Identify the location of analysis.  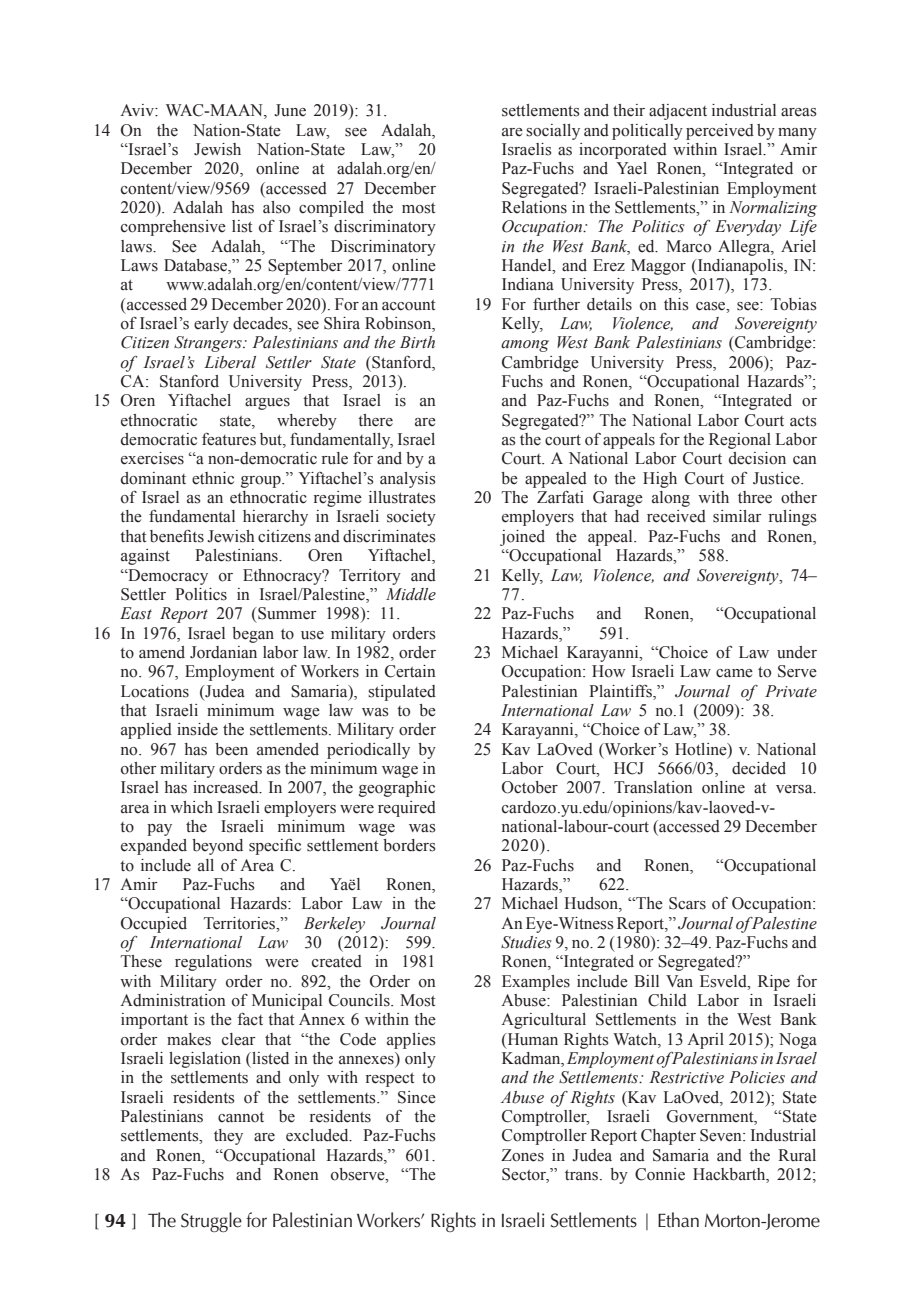
(408, 480).
